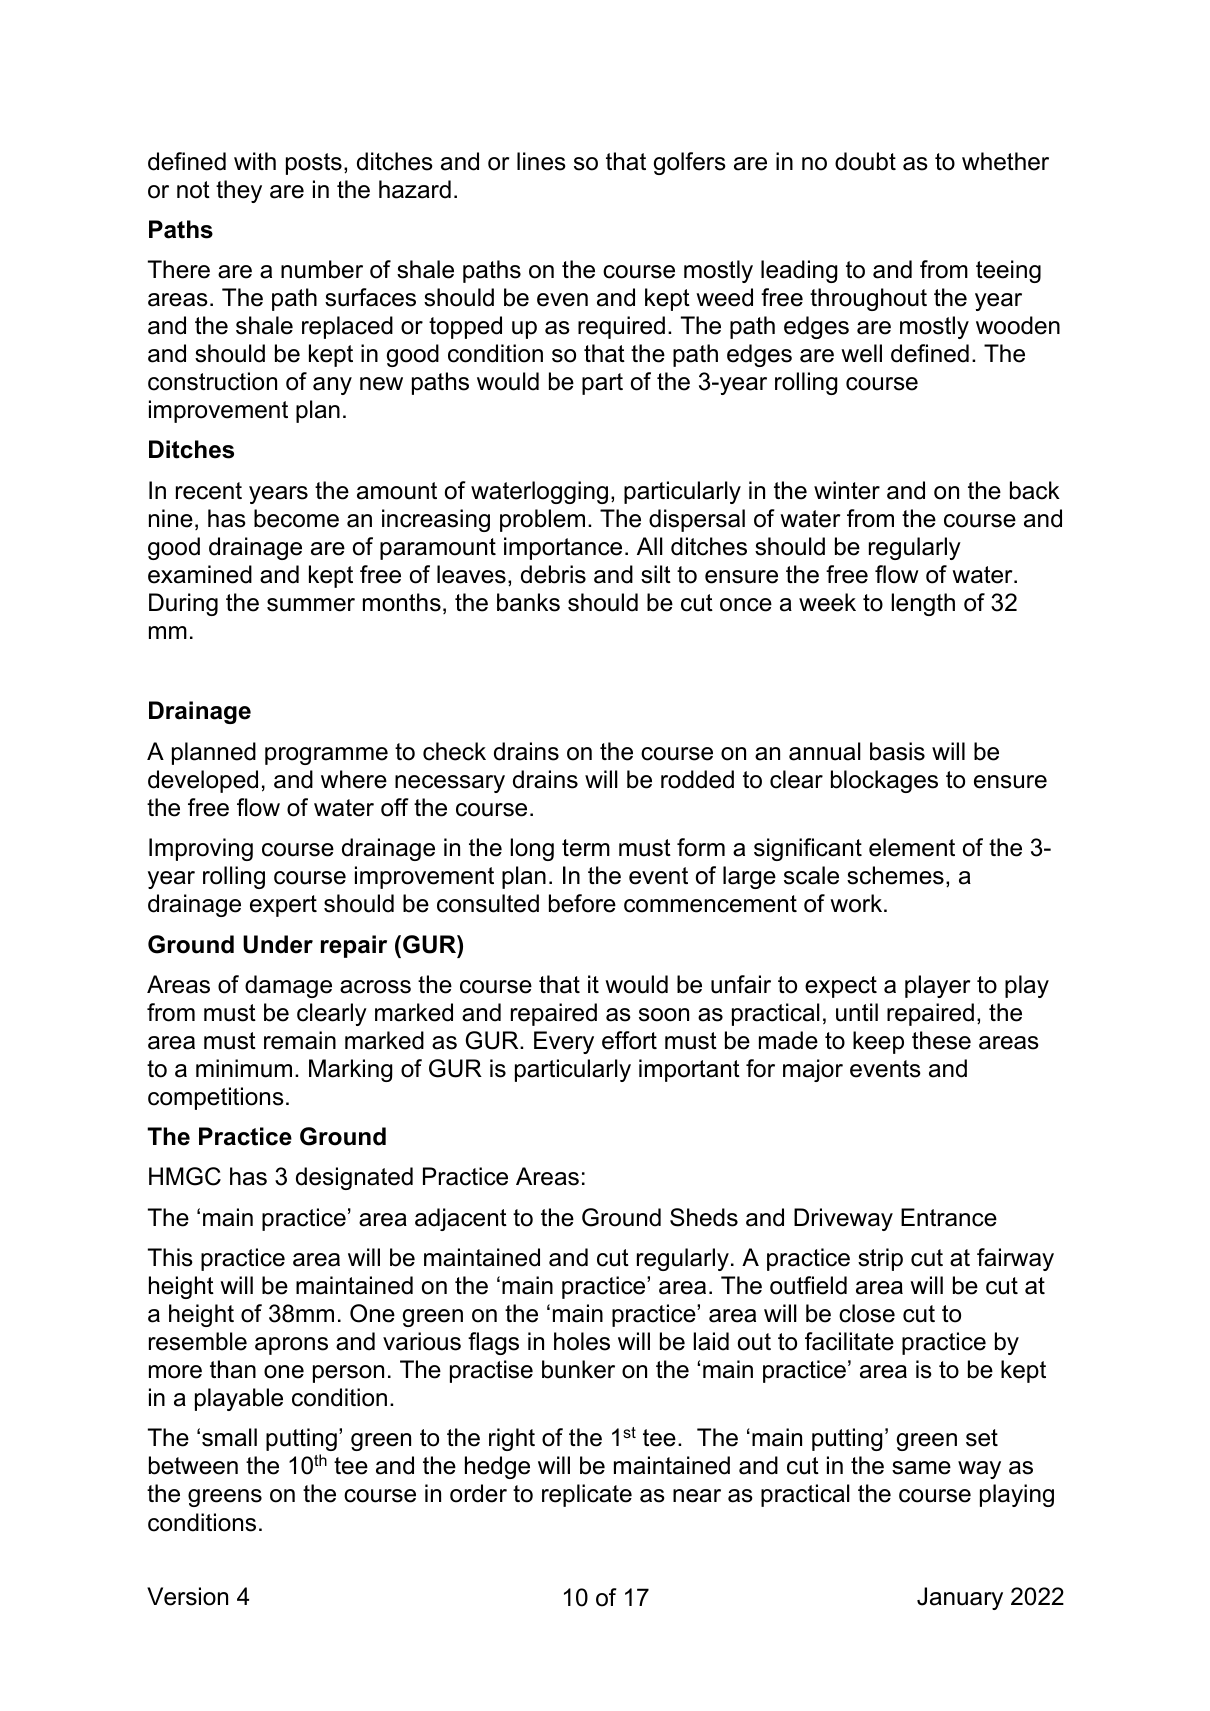  Describe the element at coordinates (923, 604) in the document. I see `length` at that location.
